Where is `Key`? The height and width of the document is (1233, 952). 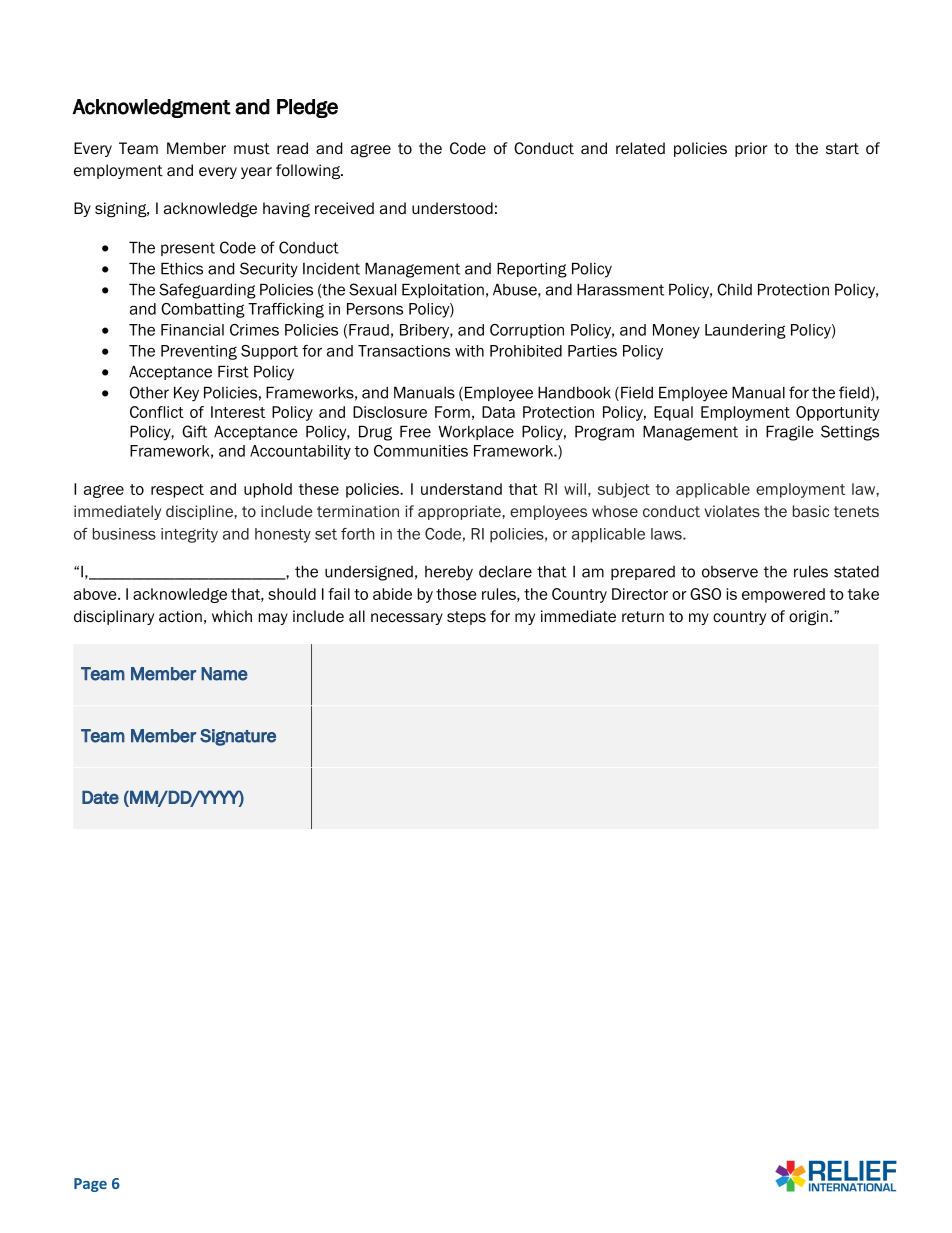
Key is located at coordinates (186, 394).
